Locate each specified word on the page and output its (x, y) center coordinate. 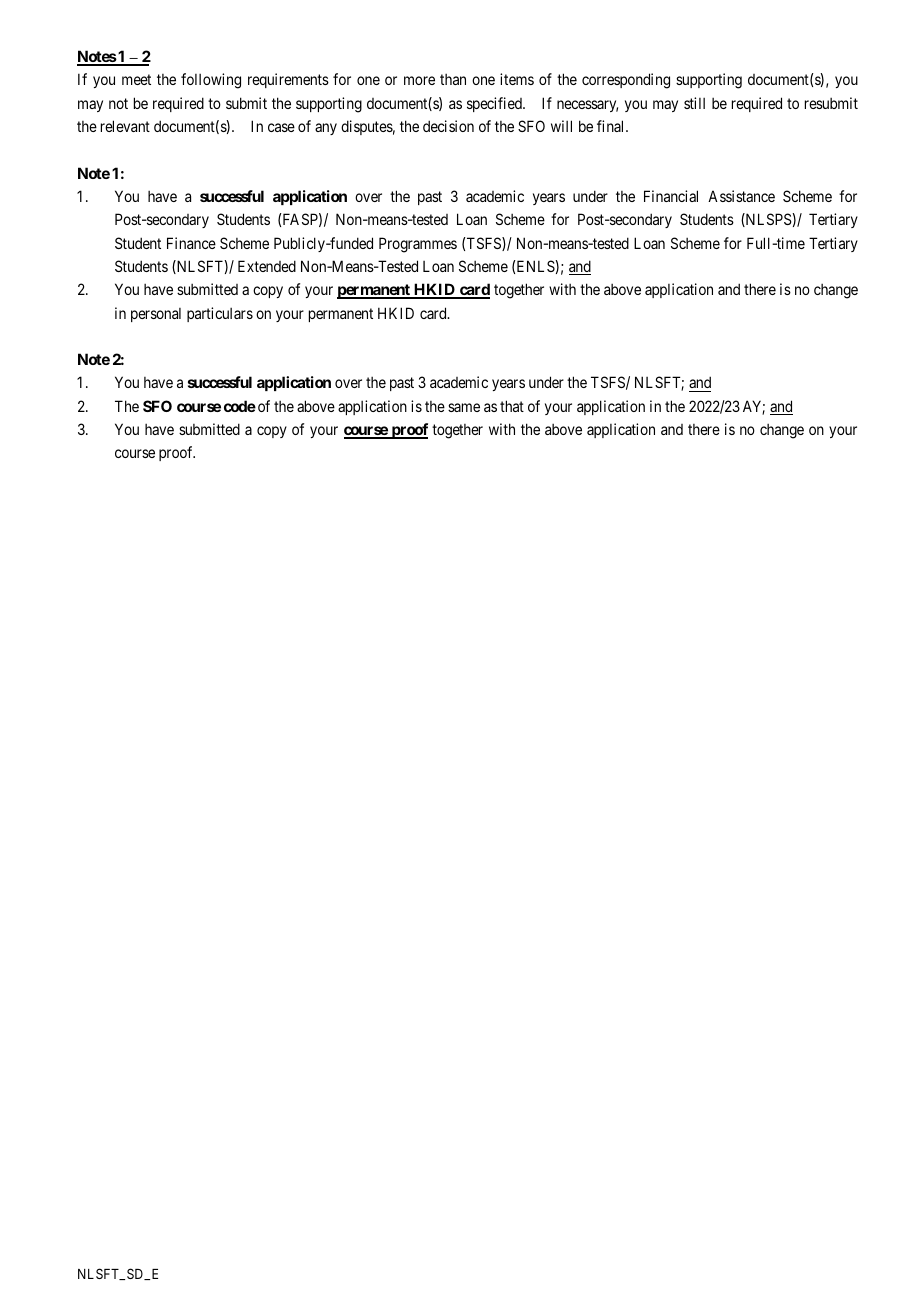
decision (448, 126)
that (512, 406)
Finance (191, 243)
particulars (220, 314)
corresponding (626, 81)
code (240, 406)
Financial (671, 196)
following (211, 81)
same (464, 407)
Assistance (741, 196)
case (281, 127)
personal (156, 315)
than (453, 79)
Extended (267, 266)
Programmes (418, 245)
